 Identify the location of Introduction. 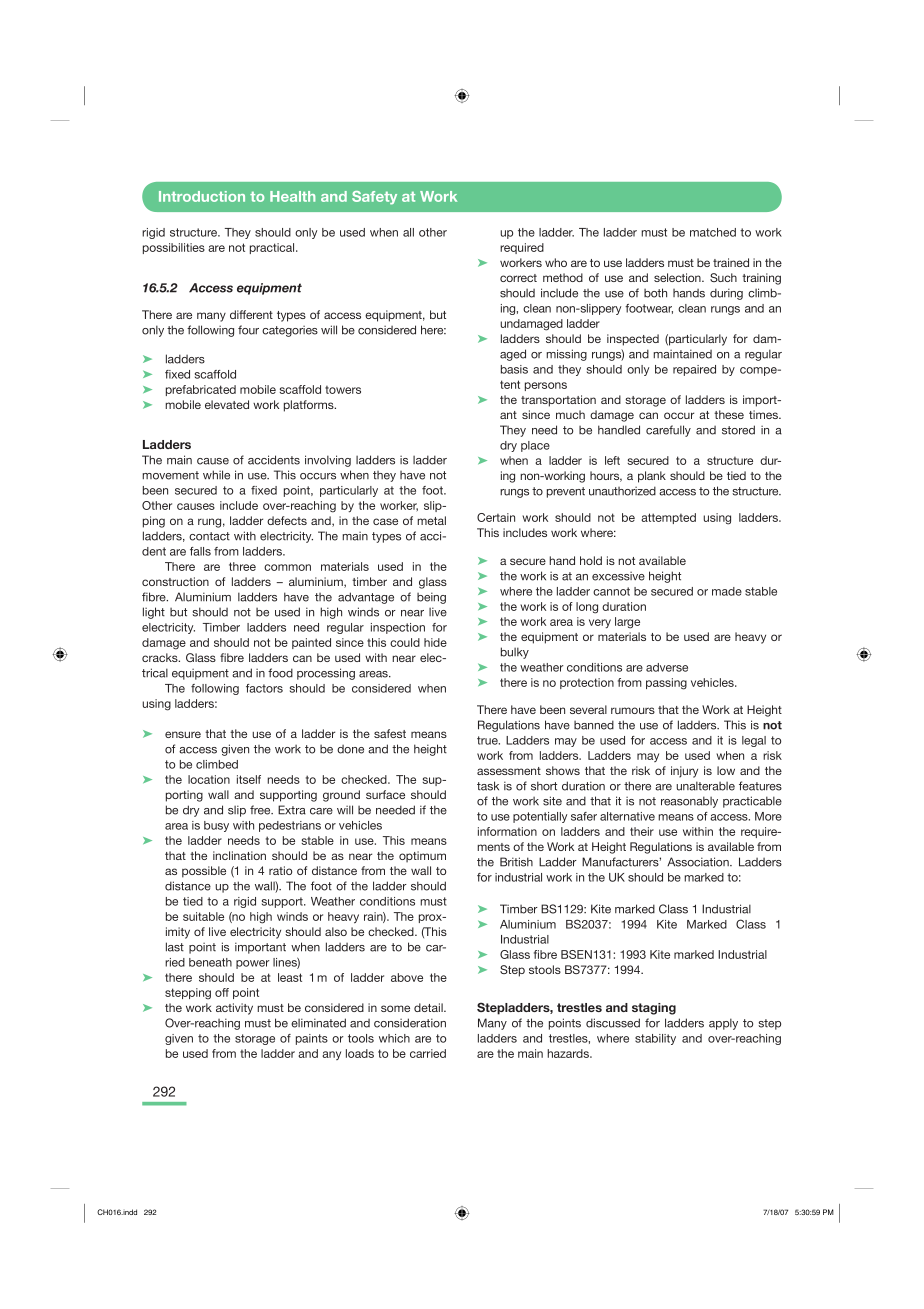
(202, 196).
